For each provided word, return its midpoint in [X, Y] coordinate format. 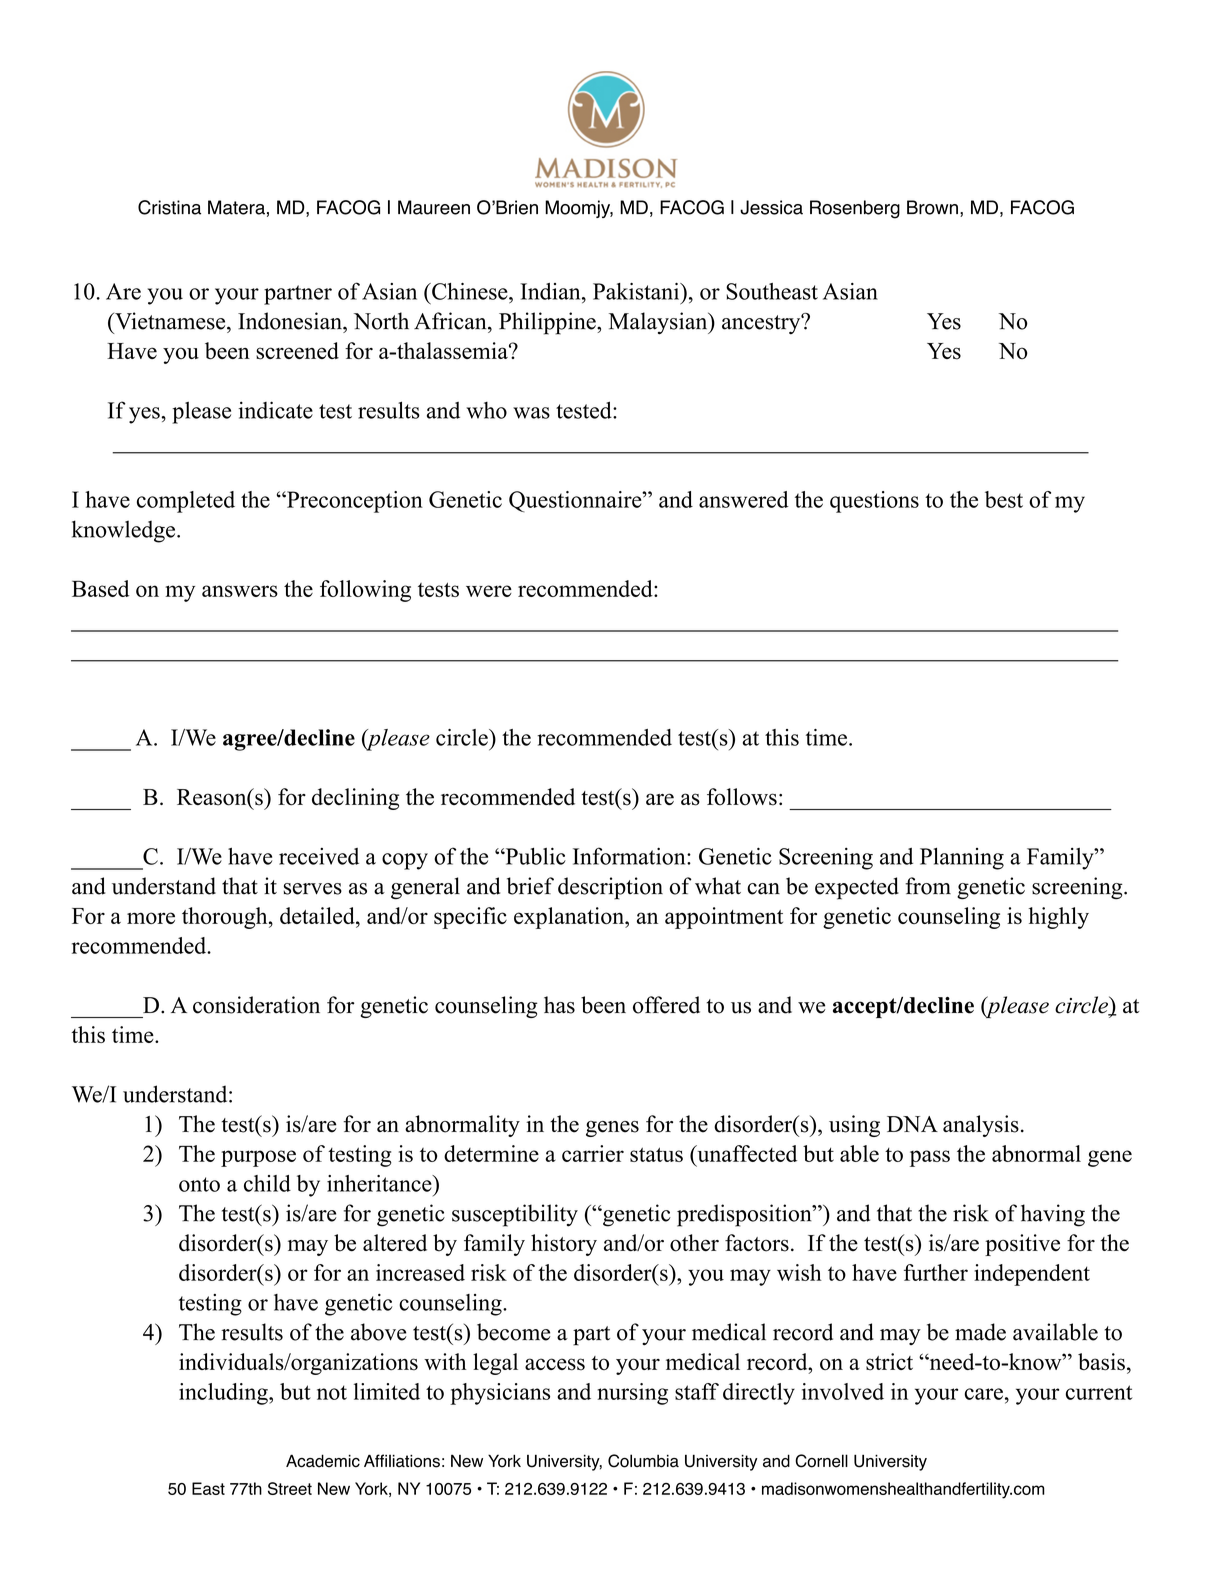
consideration [256, 1005]
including [224, 1394]
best [1004, 499]
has [559, 1005]
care [984, 1394]
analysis [981, 1126]
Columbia [643, 1461]
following [365, 591]
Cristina [169, 207]
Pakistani [637, 291]
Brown [932, 207]
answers [240, 591]
